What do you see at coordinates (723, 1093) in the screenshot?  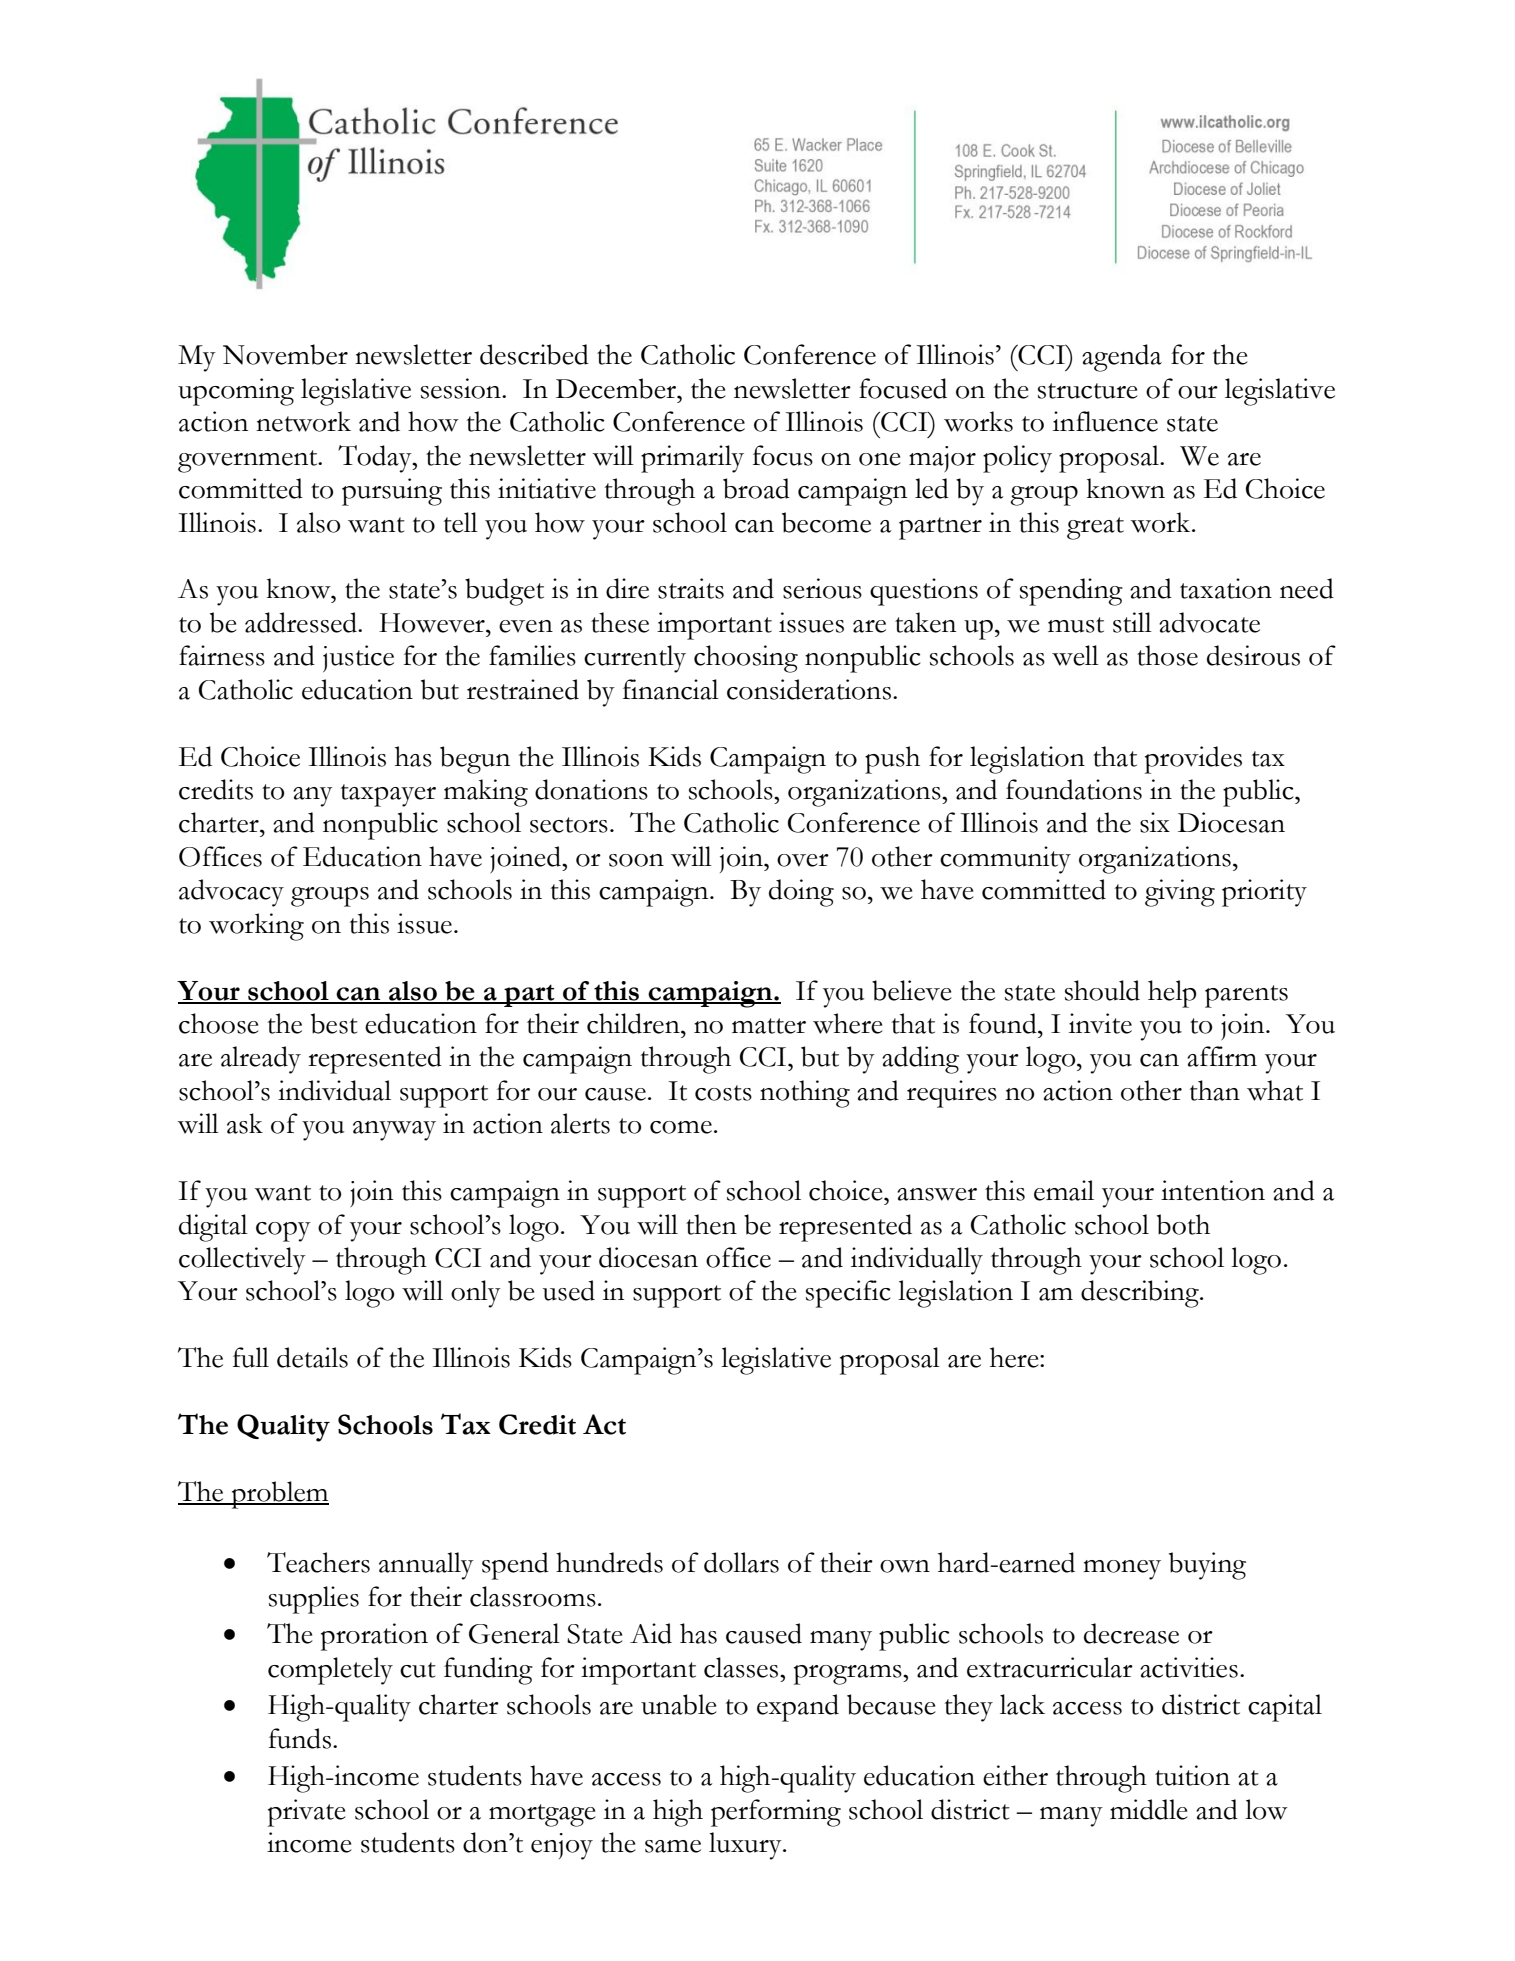 I see `costs` at bounding box center [723, 1093].
